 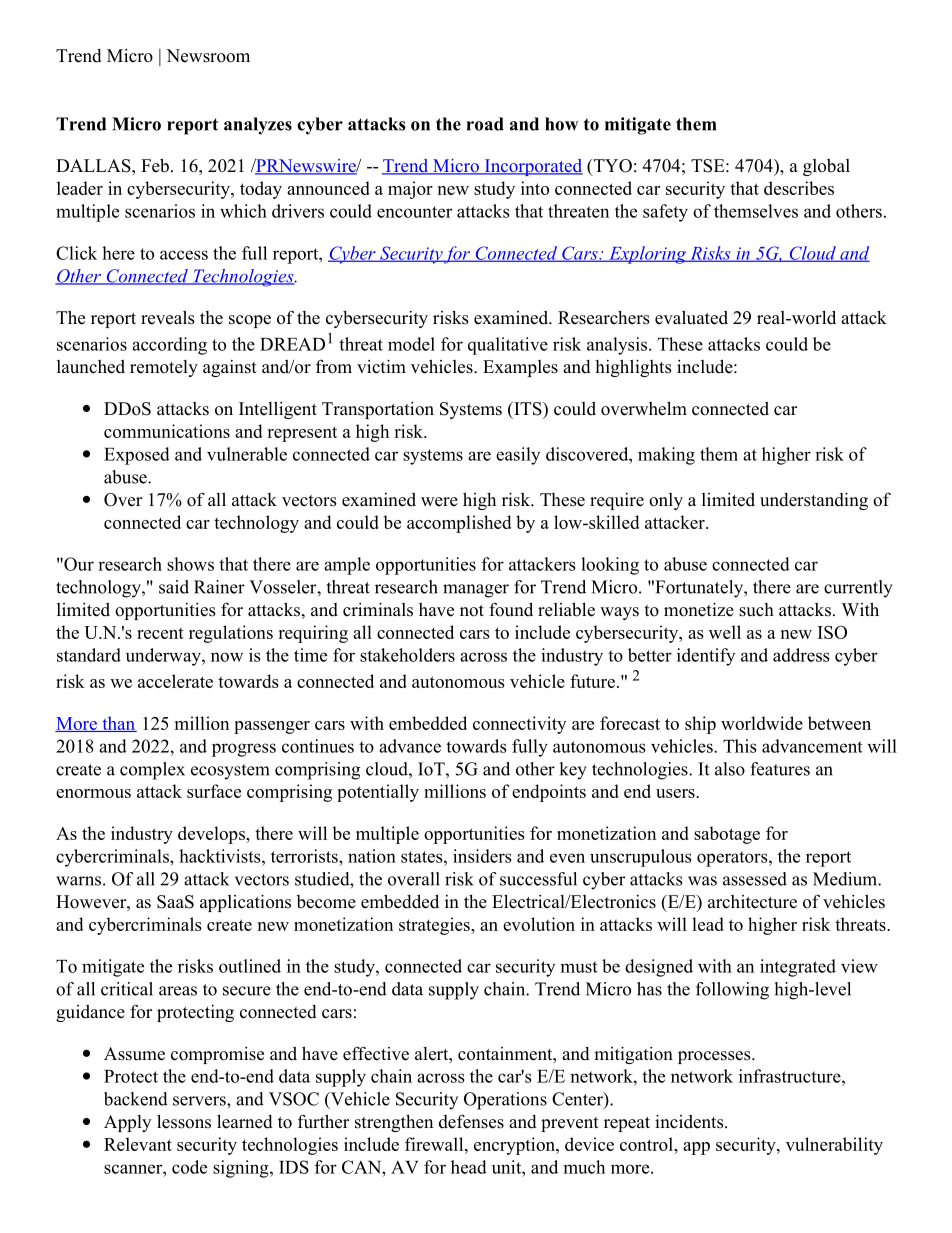 I want to click on assessed, so click(x=755, y=879).
